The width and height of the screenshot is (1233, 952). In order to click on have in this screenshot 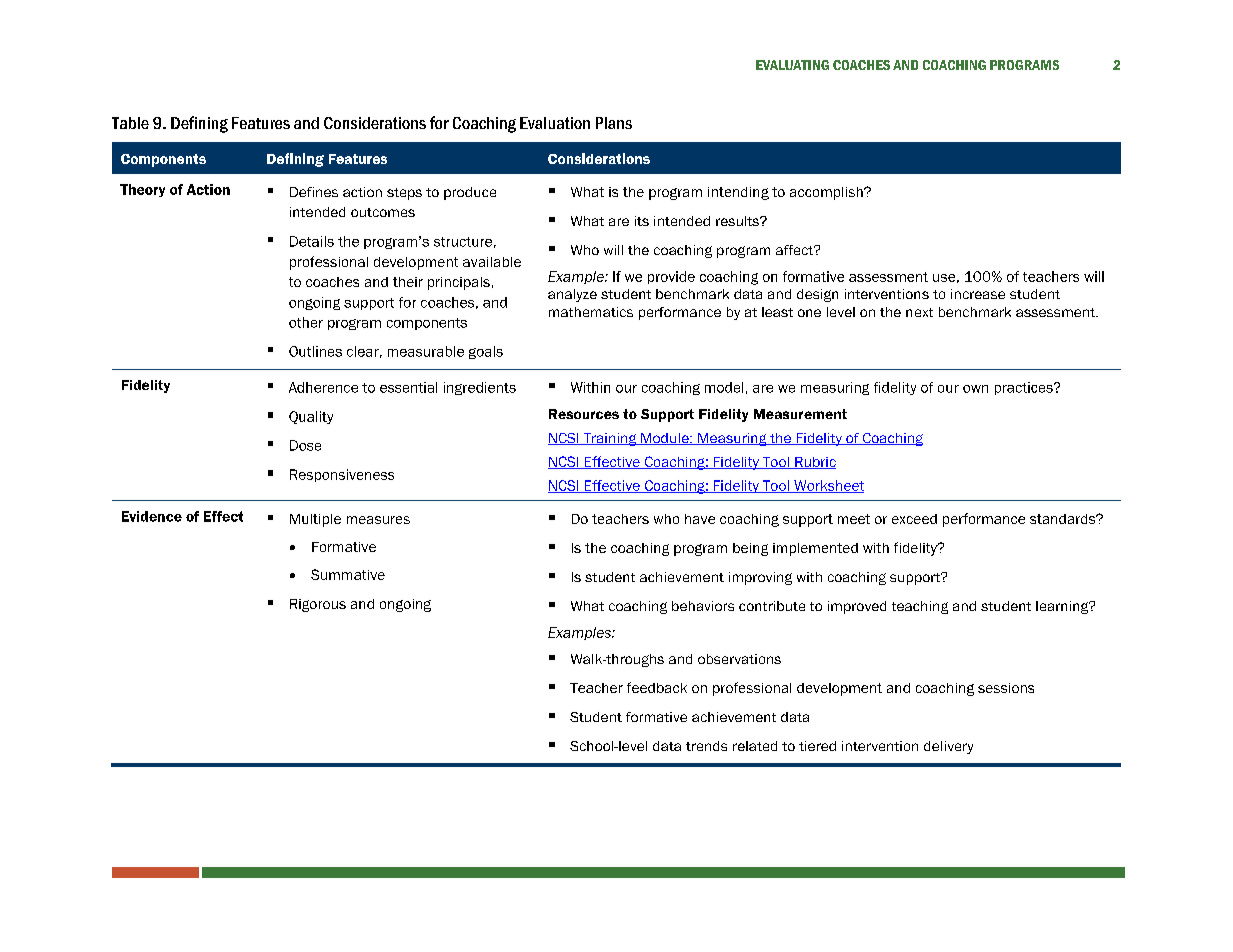, I will do `click(700, 519)`.
